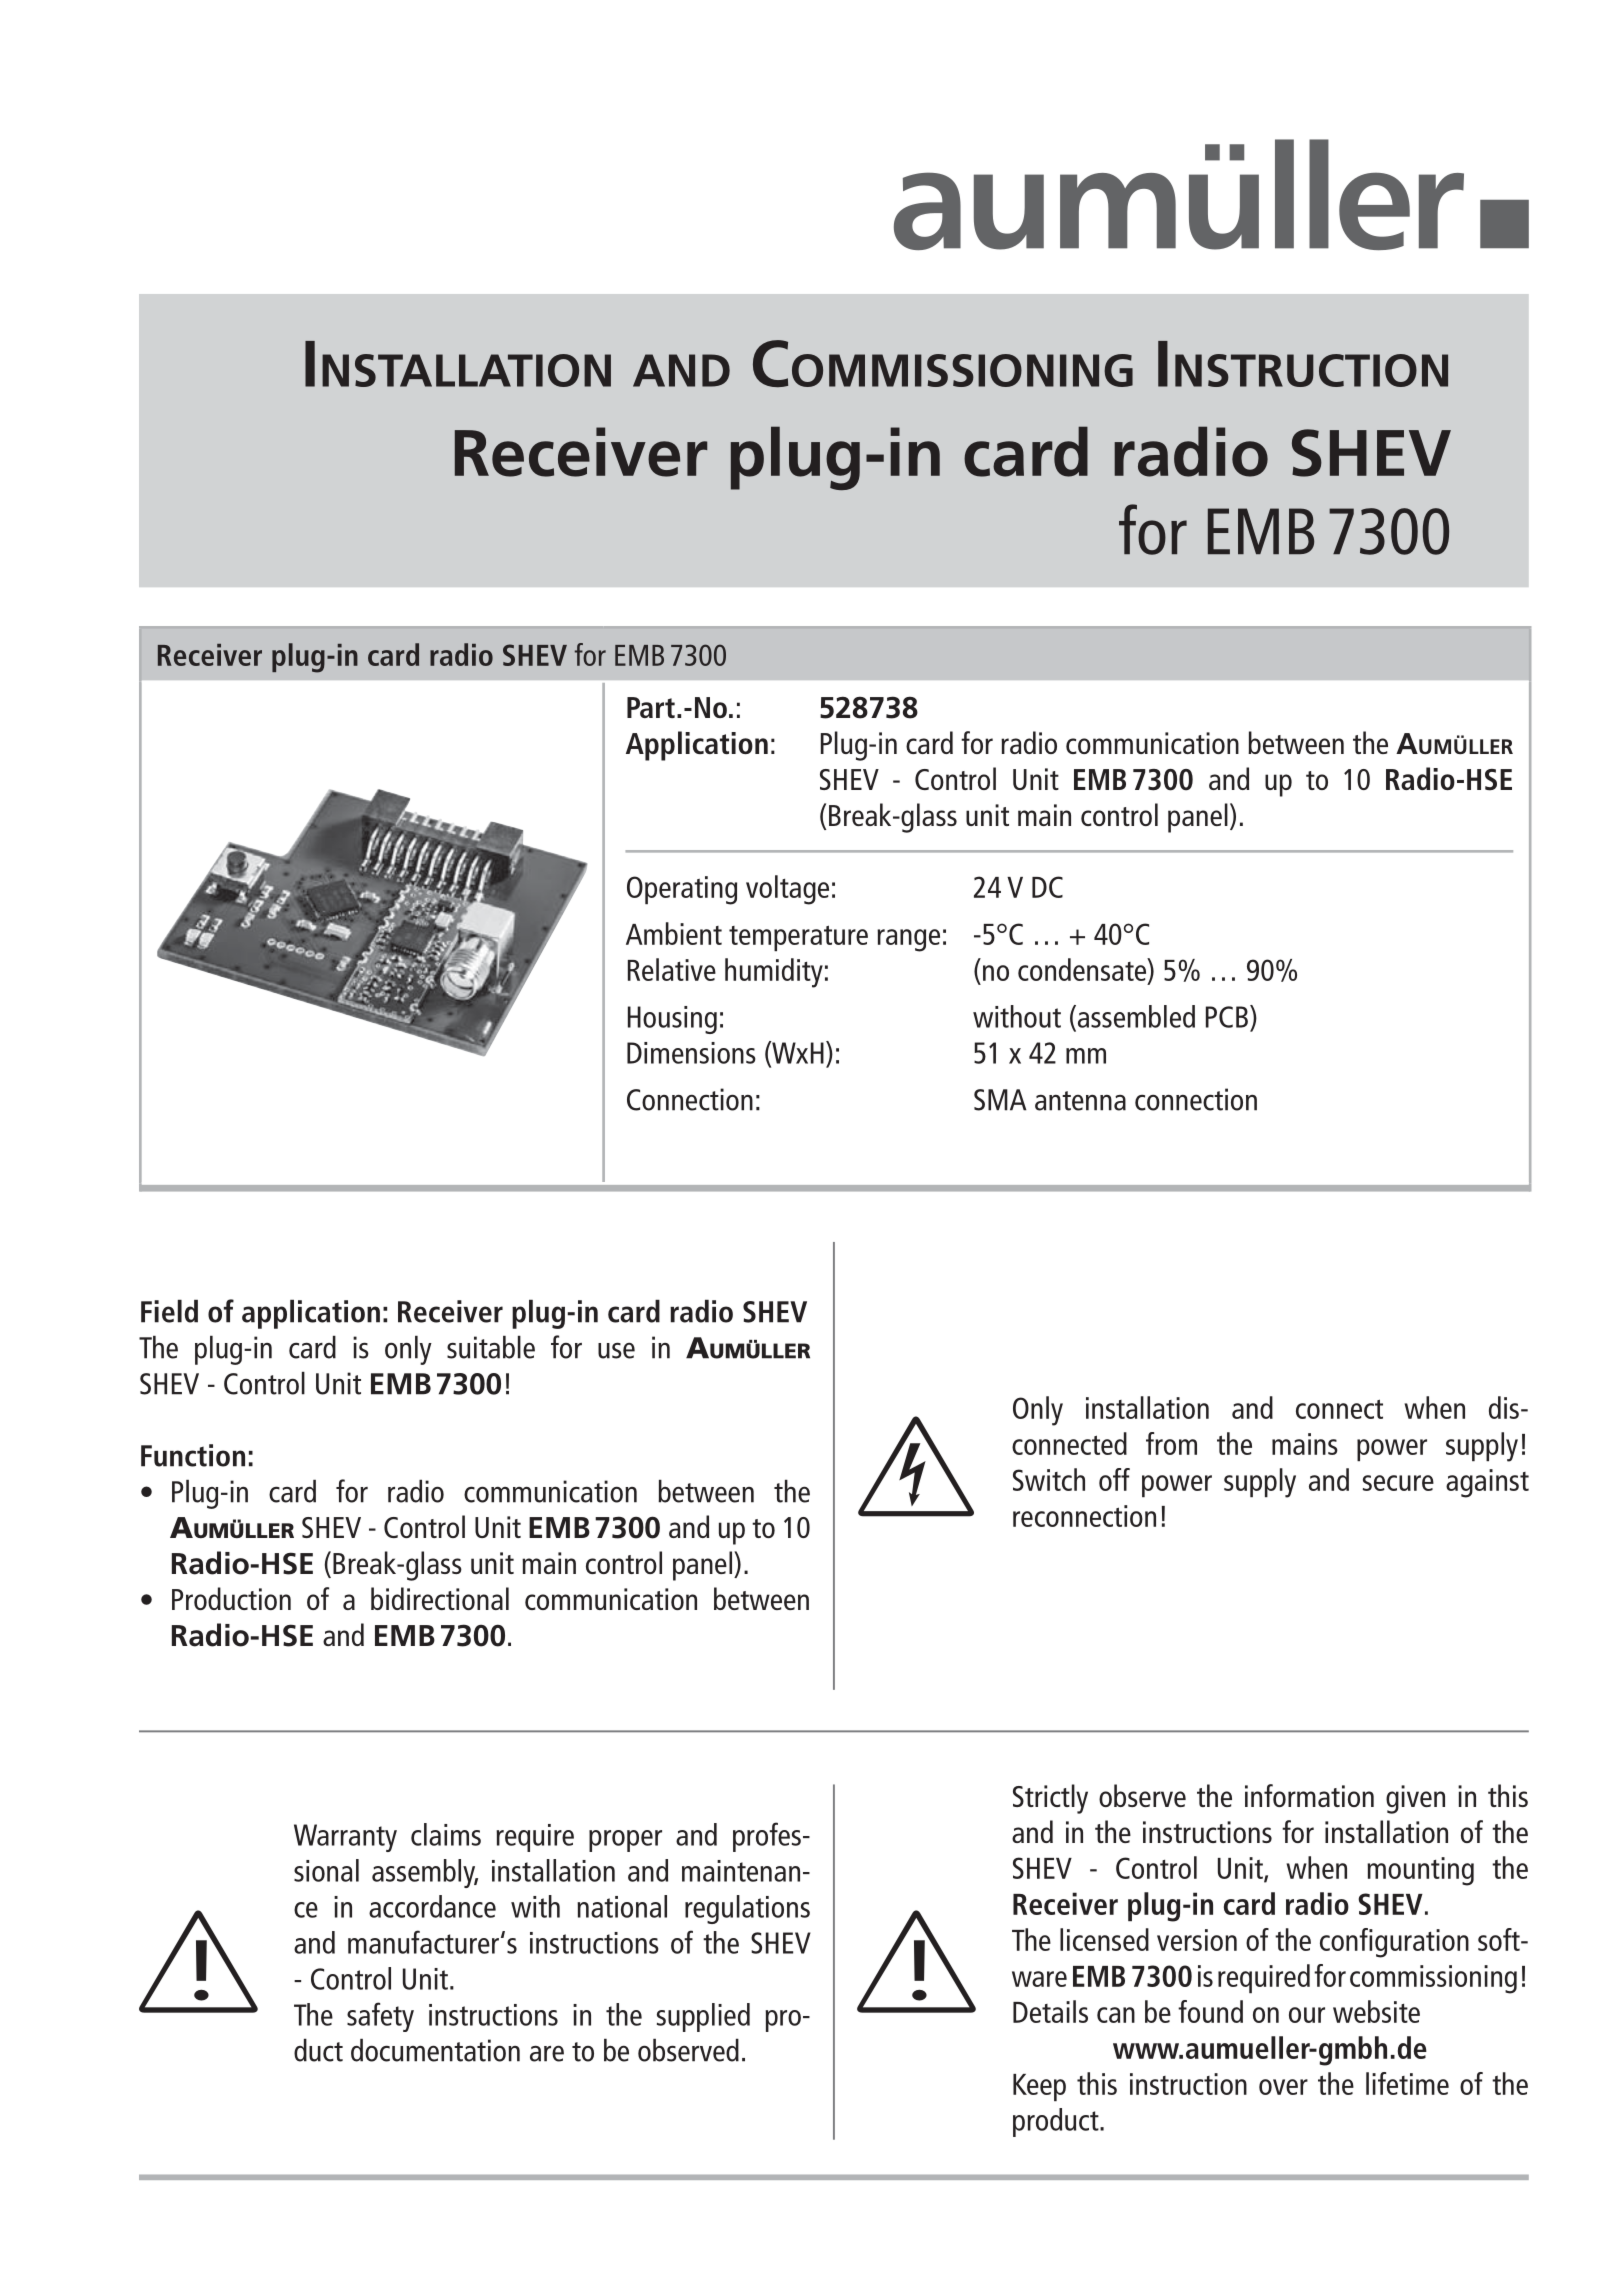 This screenshot has width=1622, height=2295. What do you see at coordinates (380, 2017) in the screenshot?
I see `safety` at bounding box center [380, 2017].
